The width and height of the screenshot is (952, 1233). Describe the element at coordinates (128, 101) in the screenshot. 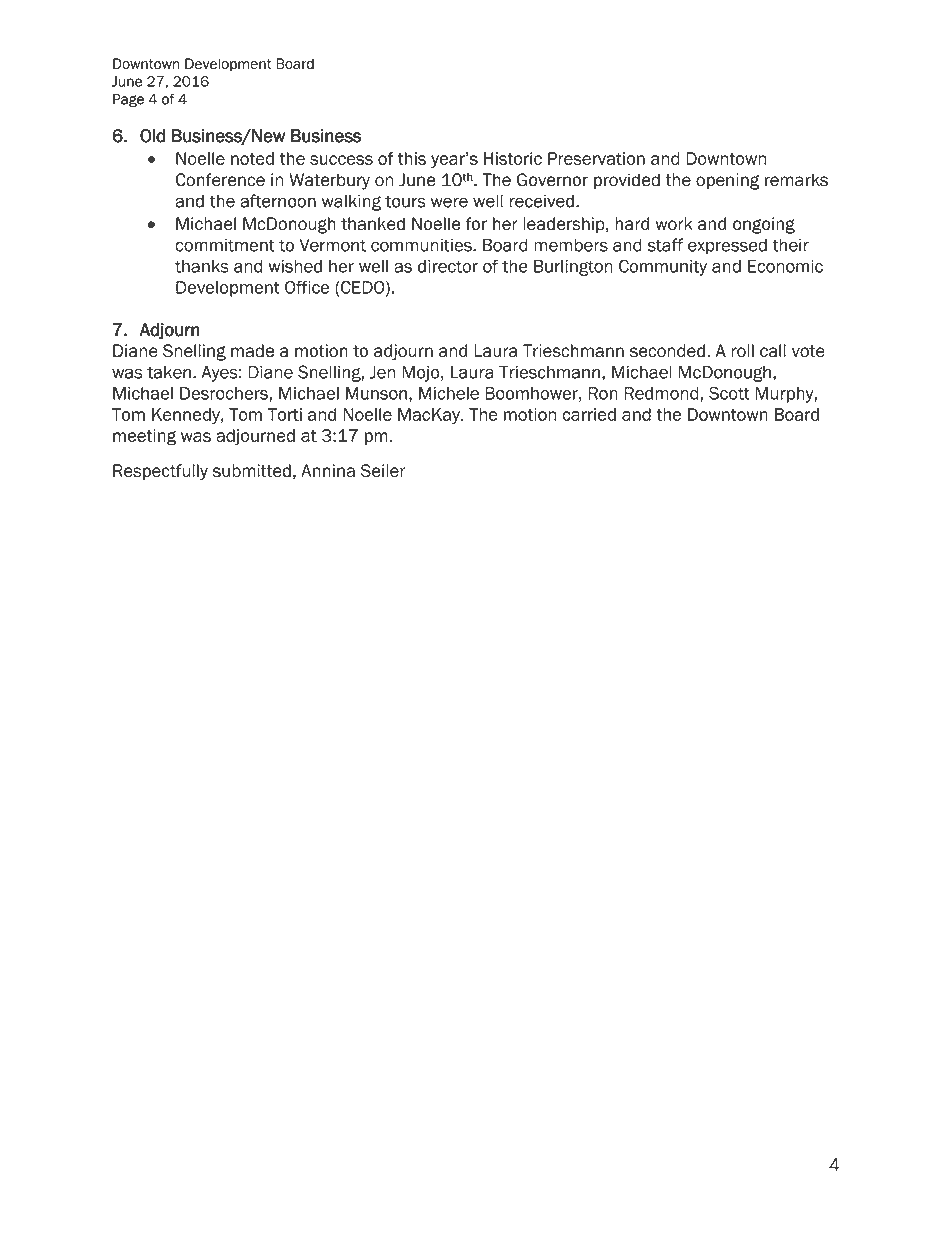

I see `Page` at that location.
